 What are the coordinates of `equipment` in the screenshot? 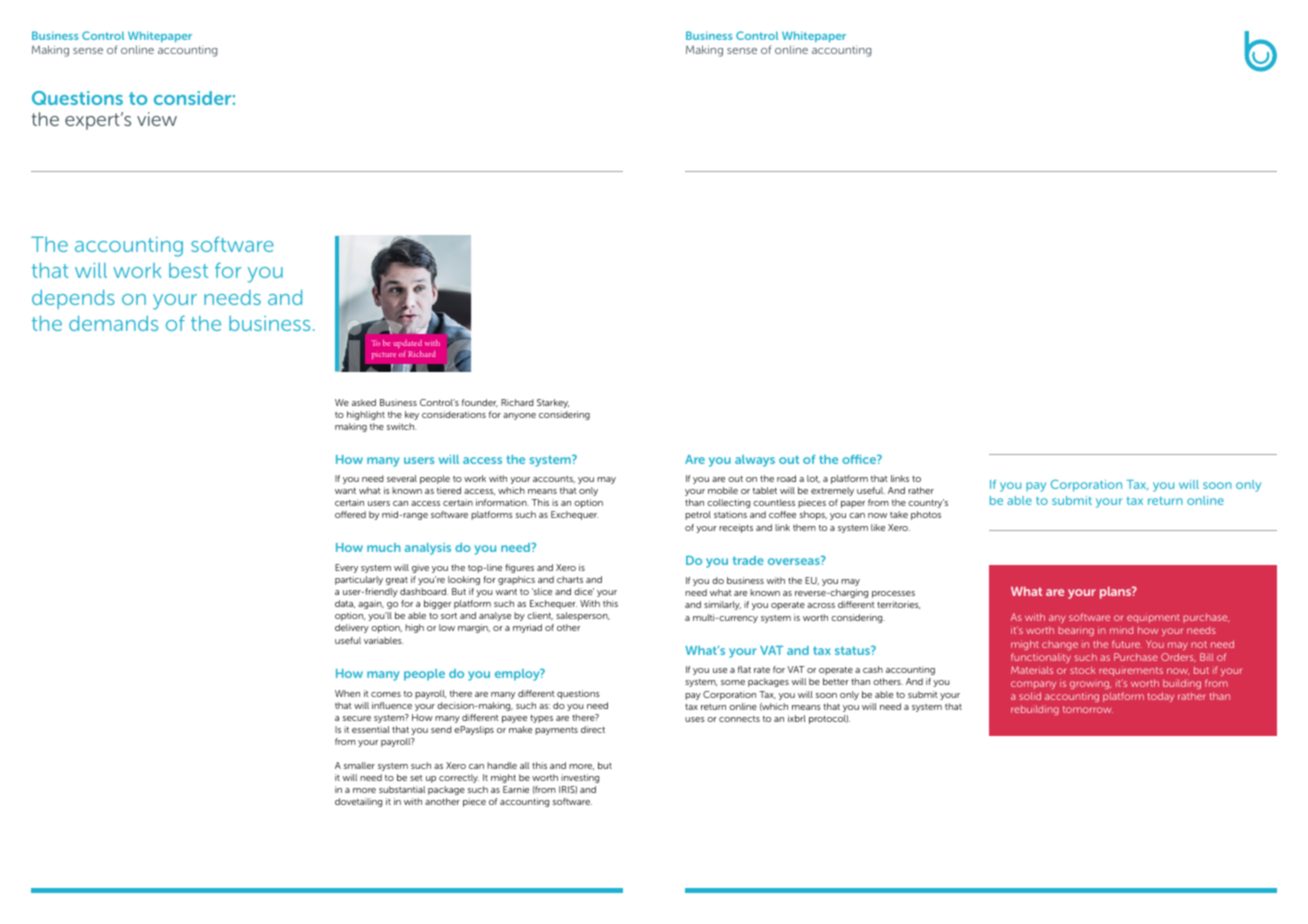 It's located at (1153, 618).
